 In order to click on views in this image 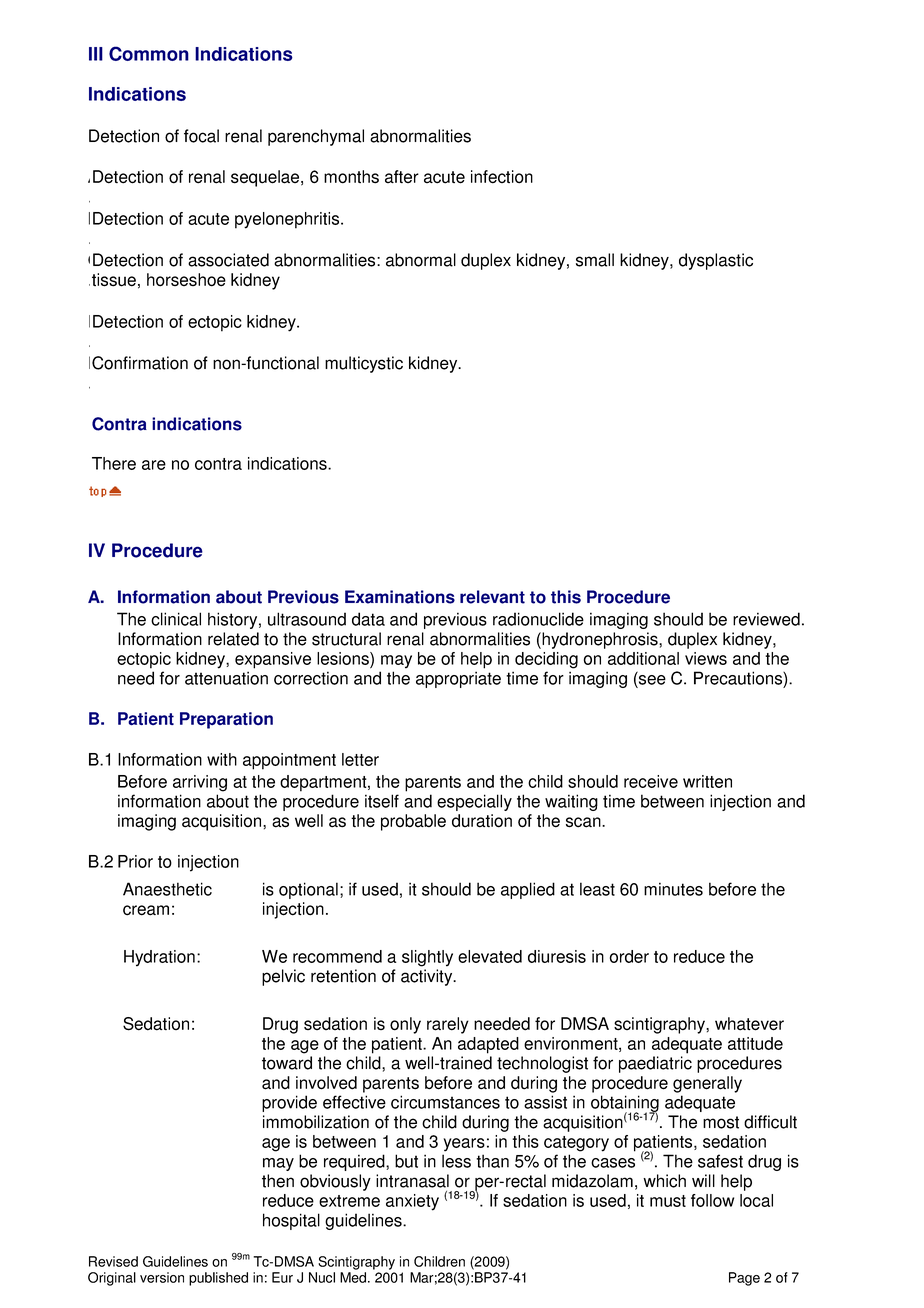, I will do `click(706, 658)`.
